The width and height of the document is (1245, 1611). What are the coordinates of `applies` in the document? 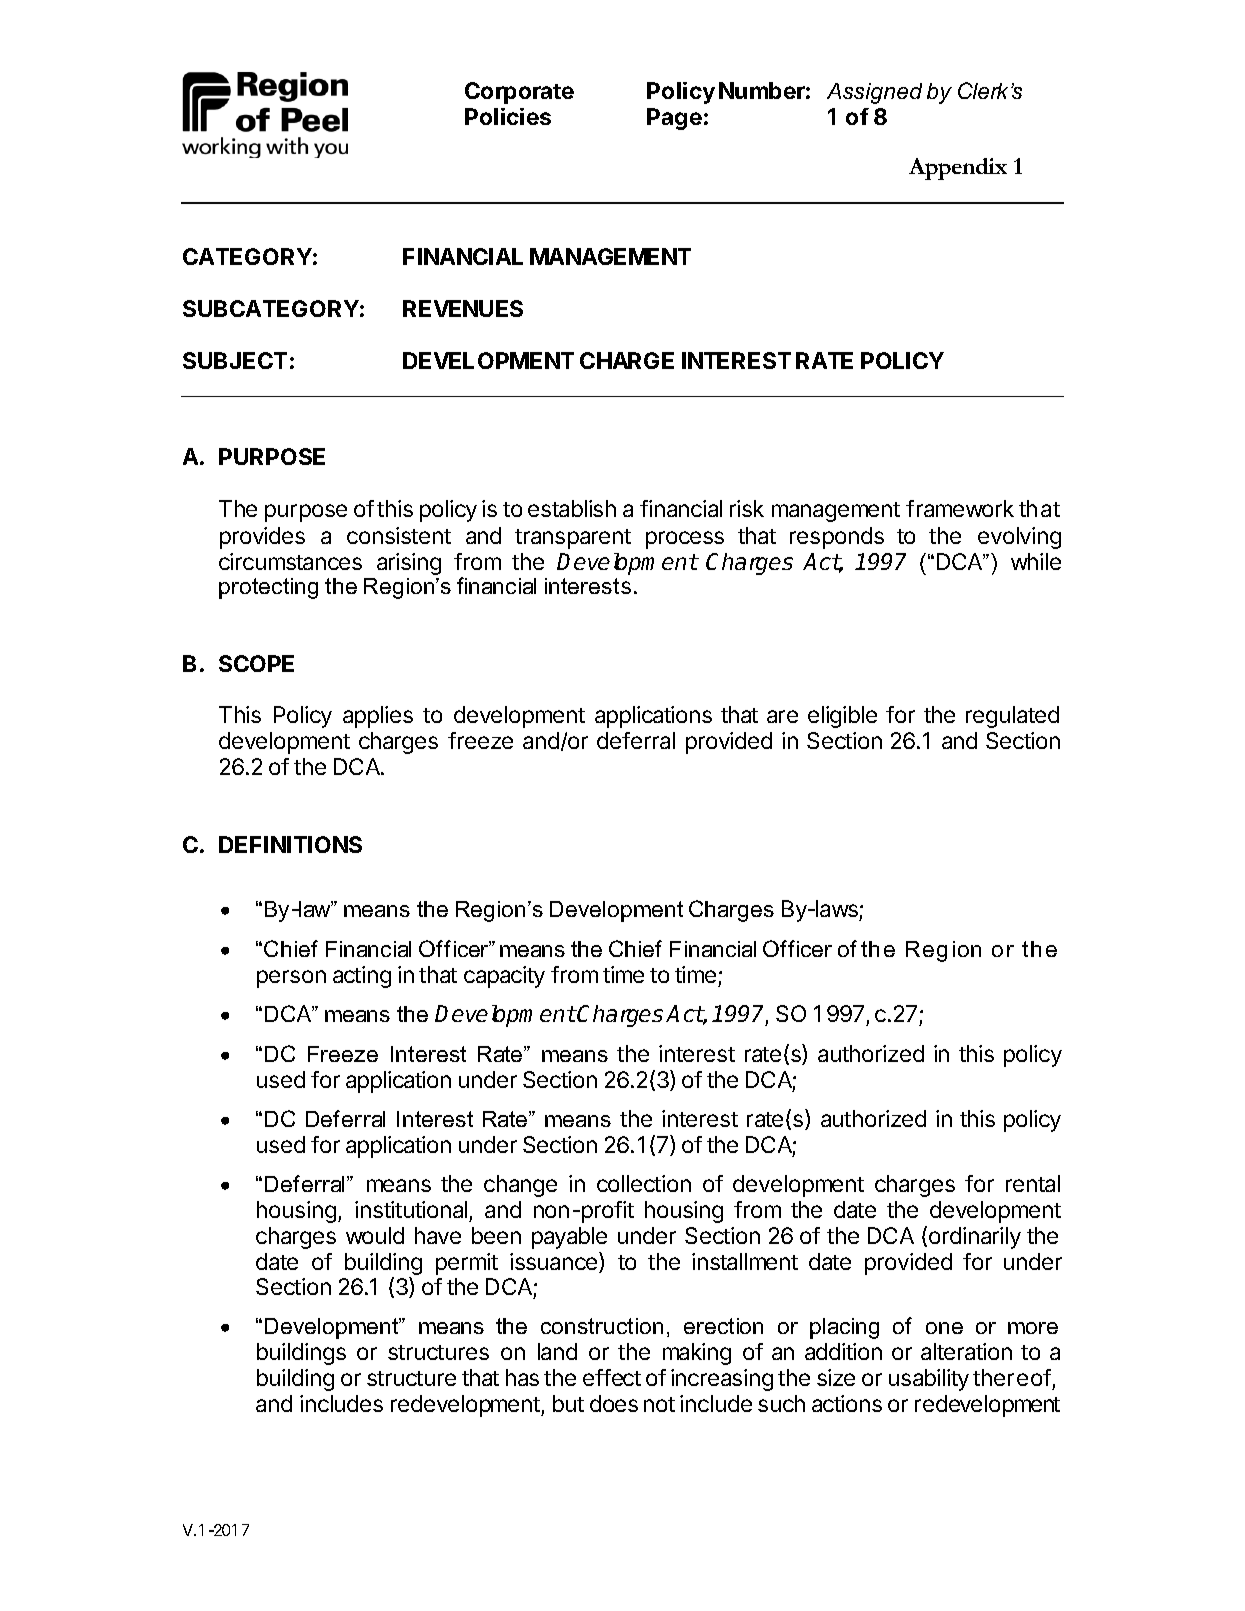 It's located at (378, 717).
